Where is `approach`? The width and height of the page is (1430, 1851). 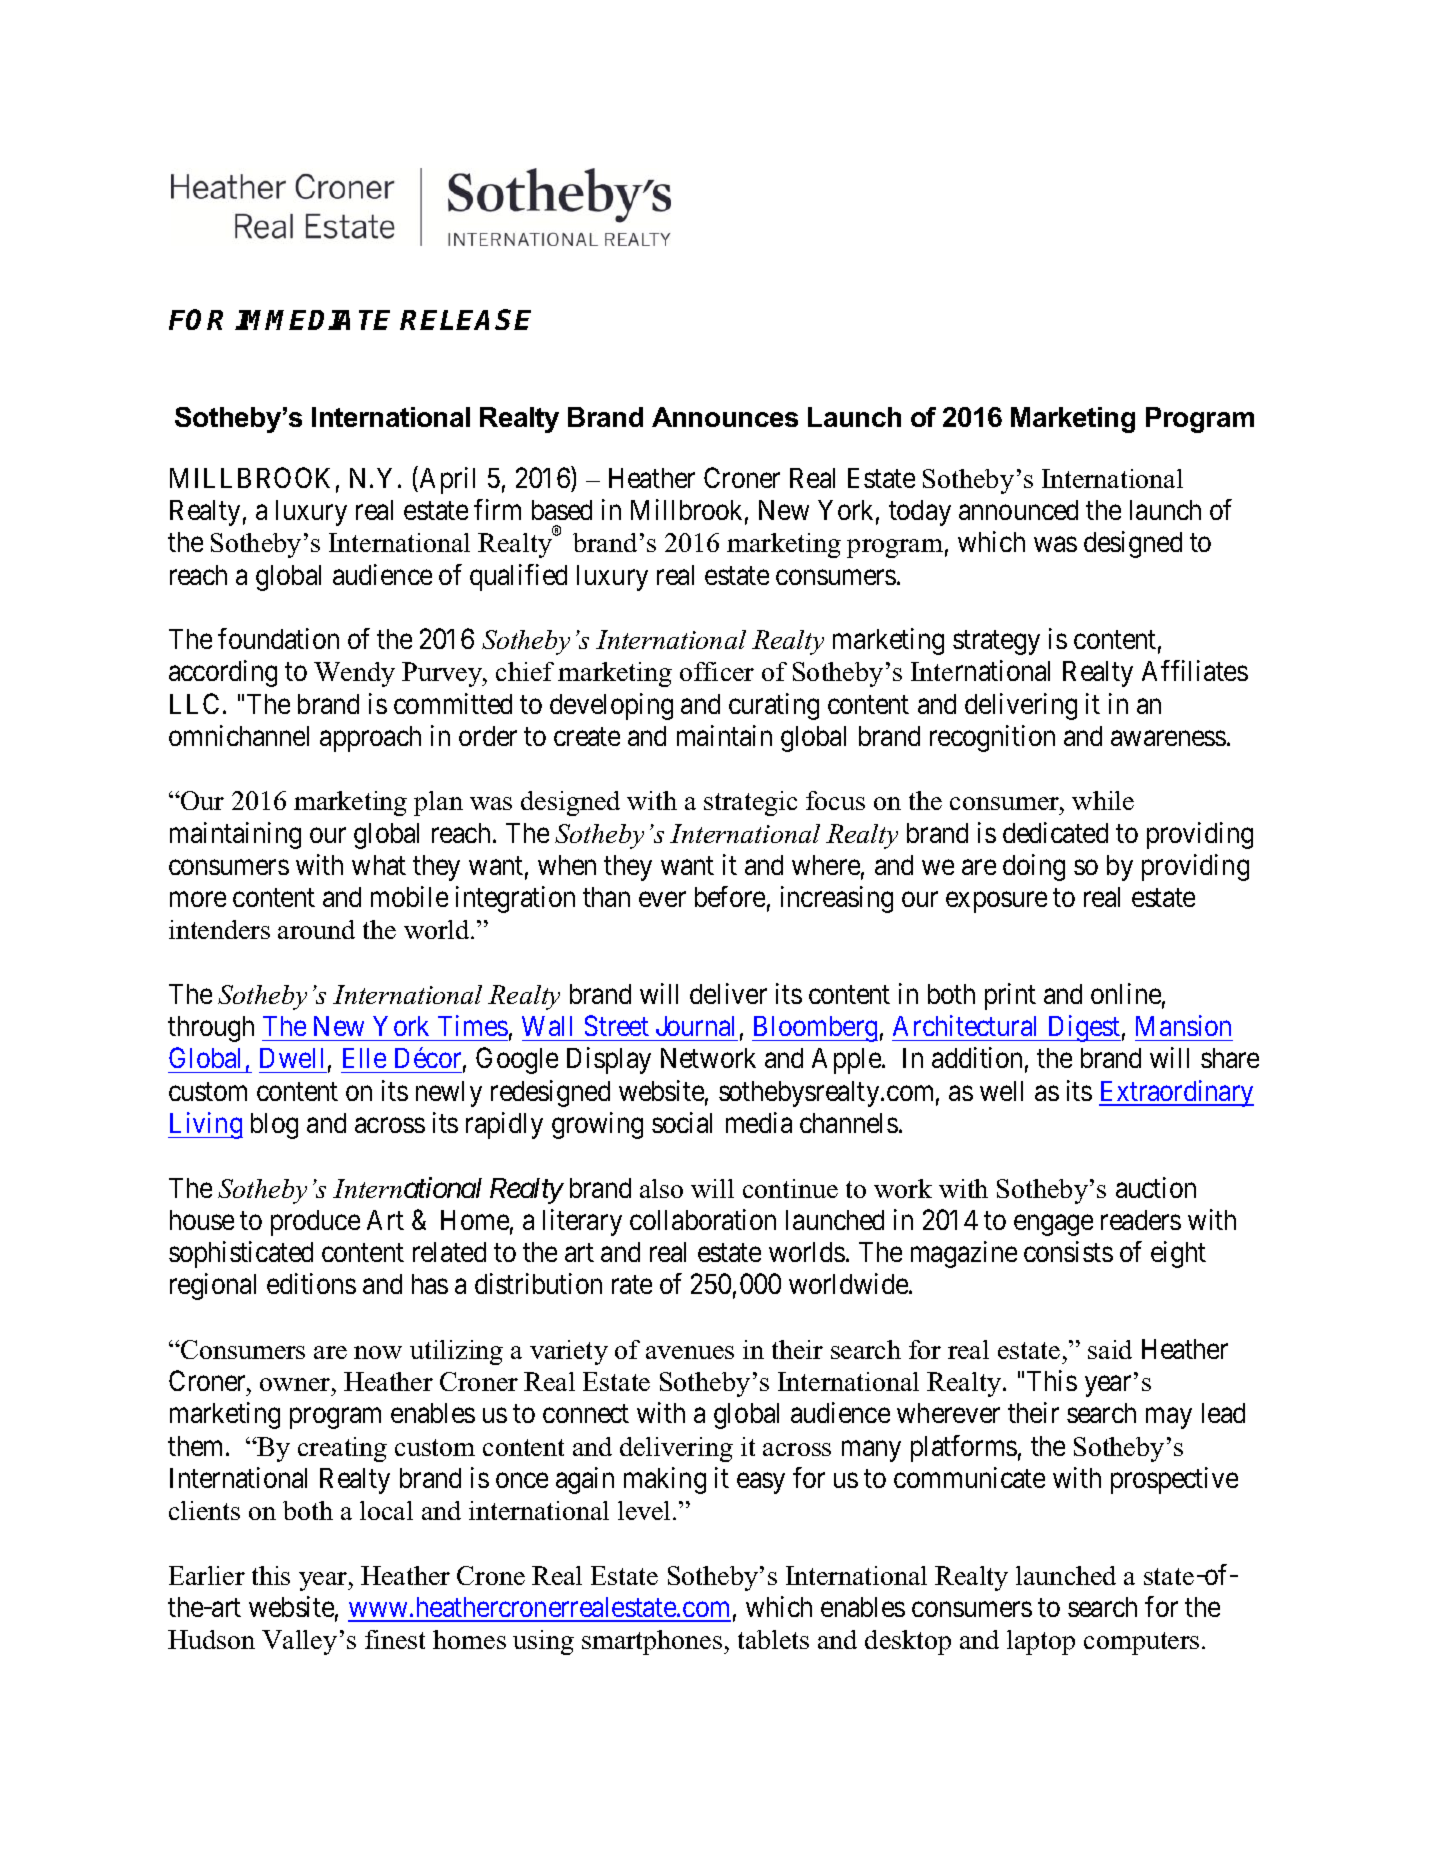
approach is located at coordinates (370, 739).
